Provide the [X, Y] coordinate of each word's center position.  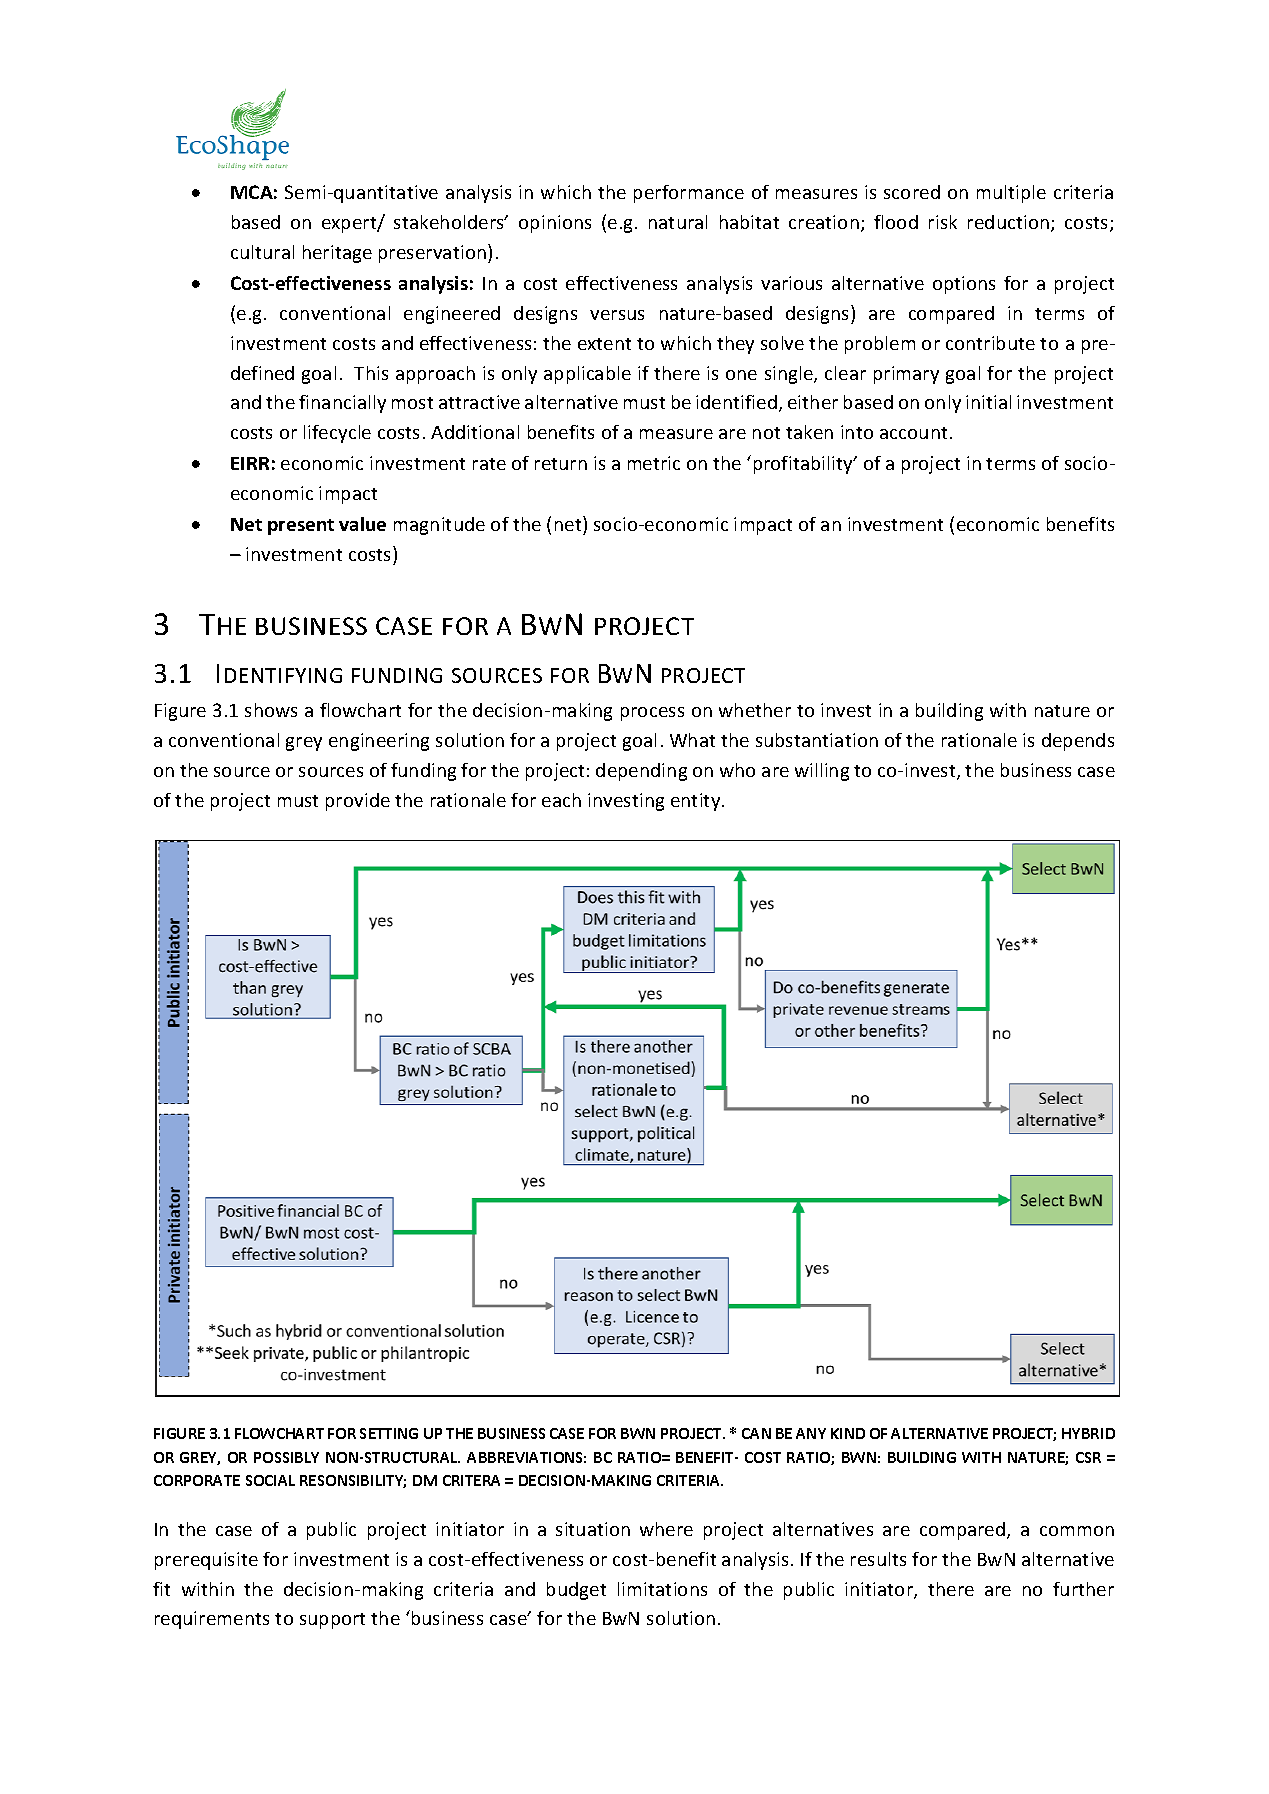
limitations [662, 1589]
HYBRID [1088, 1433]
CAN [756, 1433]
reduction [1010, 223]
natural [678, 222]
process [652, 714]
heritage [337, 254]
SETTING [389, 1433]
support [332, 1621]
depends [1078, 742]
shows [271, 710]
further [1083, 1589]
